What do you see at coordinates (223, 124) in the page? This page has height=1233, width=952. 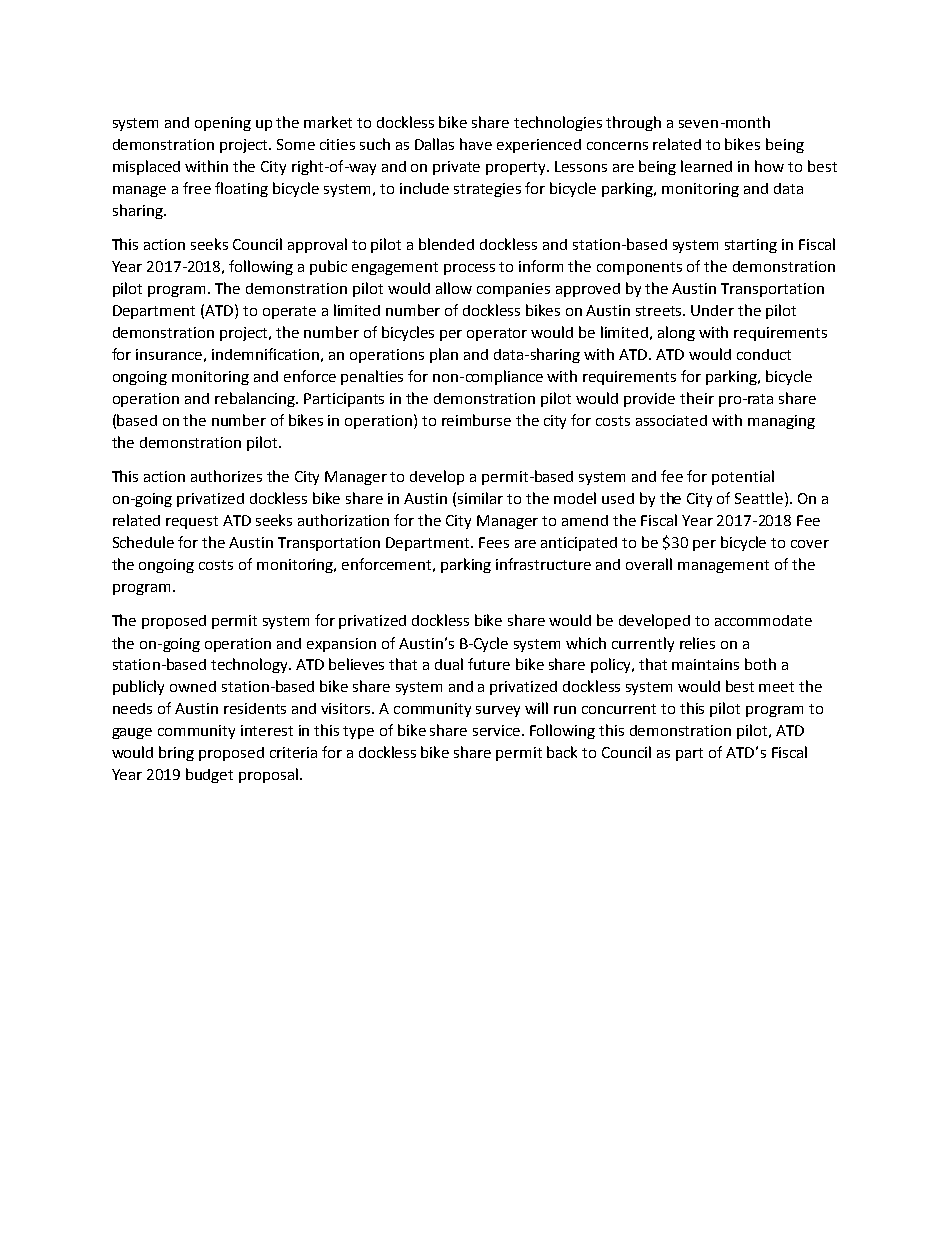 I see `opening` at bounding box center [223, 124].
